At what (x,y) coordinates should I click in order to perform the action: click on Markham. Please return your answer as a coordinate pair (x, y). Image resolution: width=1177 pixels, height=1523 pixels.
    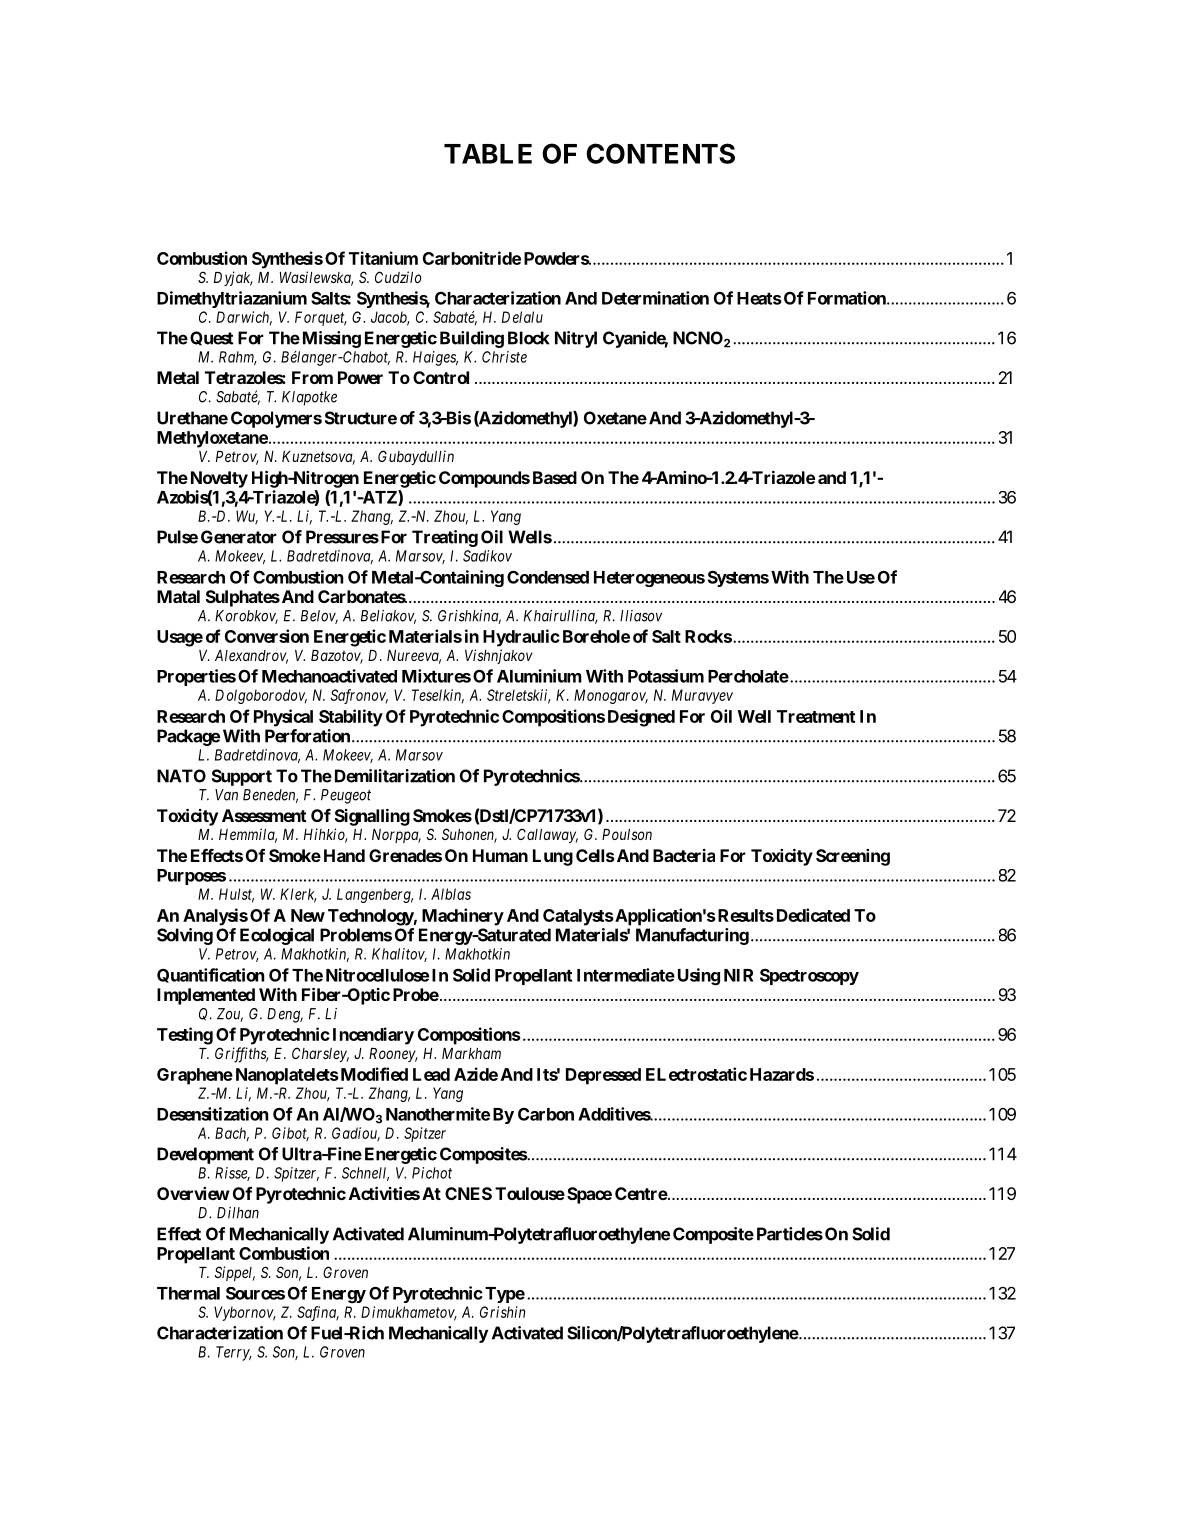
    Looking at the image, I should click on (471, 1053).
